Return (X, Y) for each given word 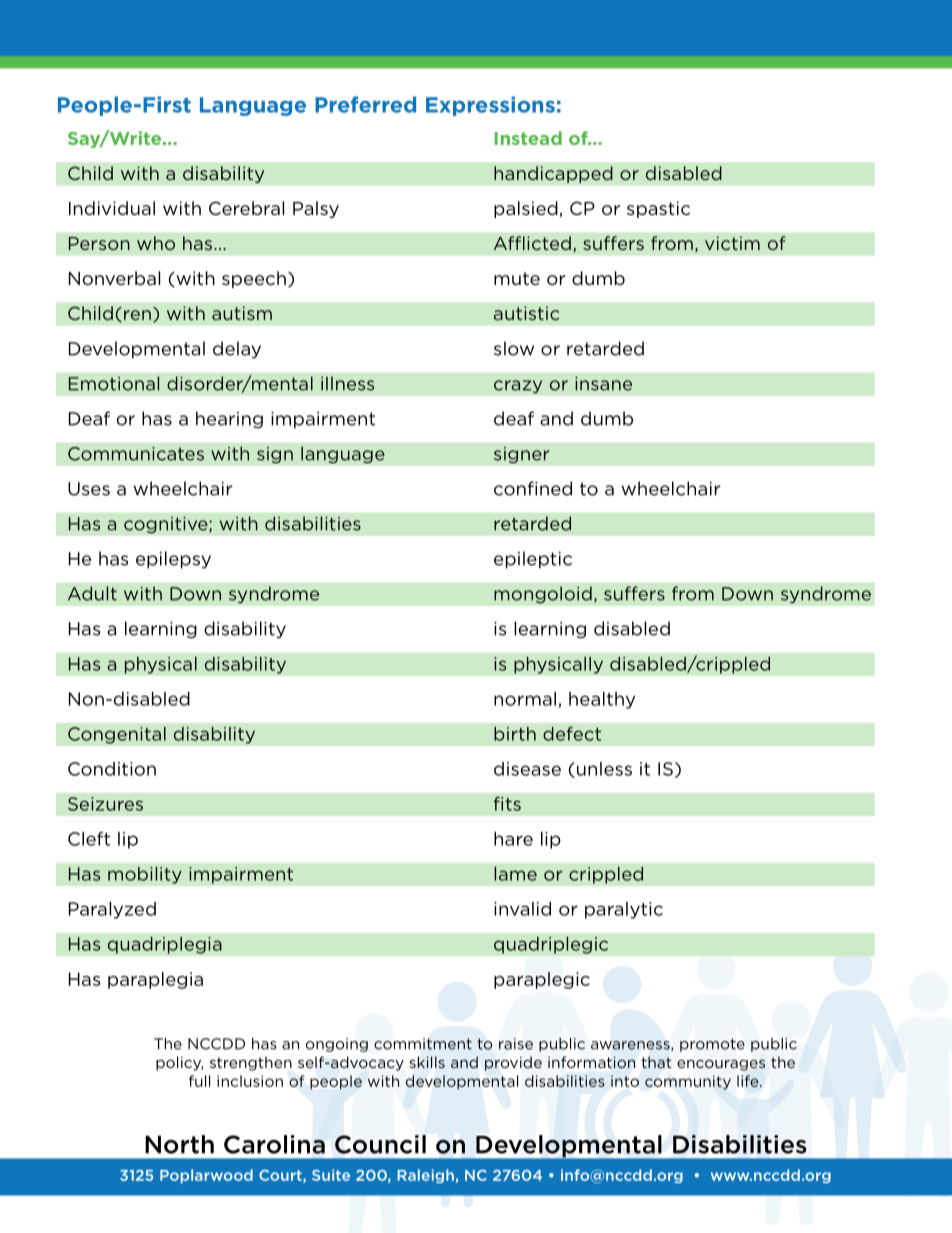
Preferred (365, 104)
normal (525, 699)
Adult (92, 593)
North (179, 1144)
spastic (658, 209)
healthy (602, 700)
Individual (112, 208)
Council (380, 1144)
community (688, 1082)
